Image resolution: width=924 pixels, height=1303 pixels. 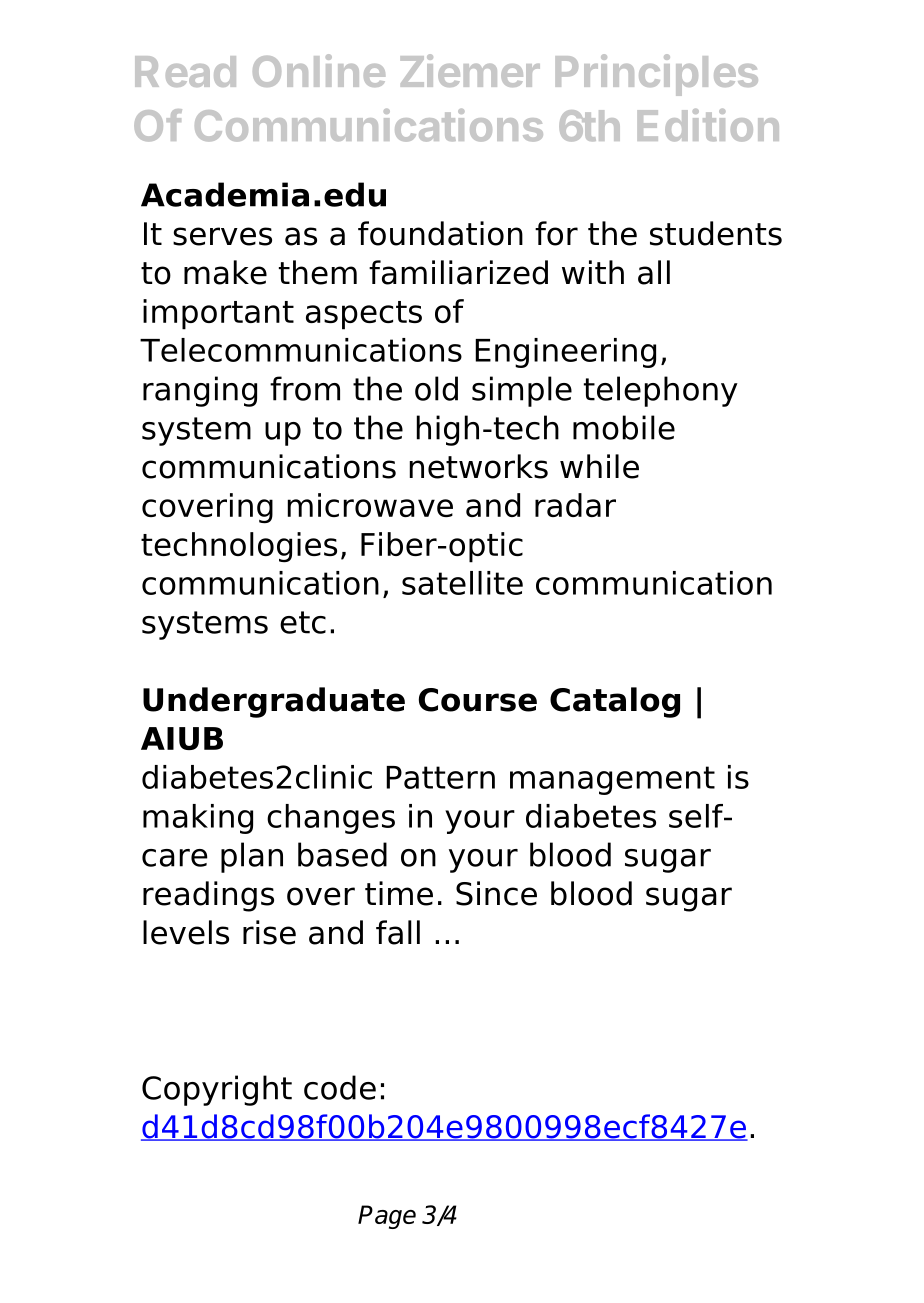 I want to click on Catalog, so click(x=615, y=702).
